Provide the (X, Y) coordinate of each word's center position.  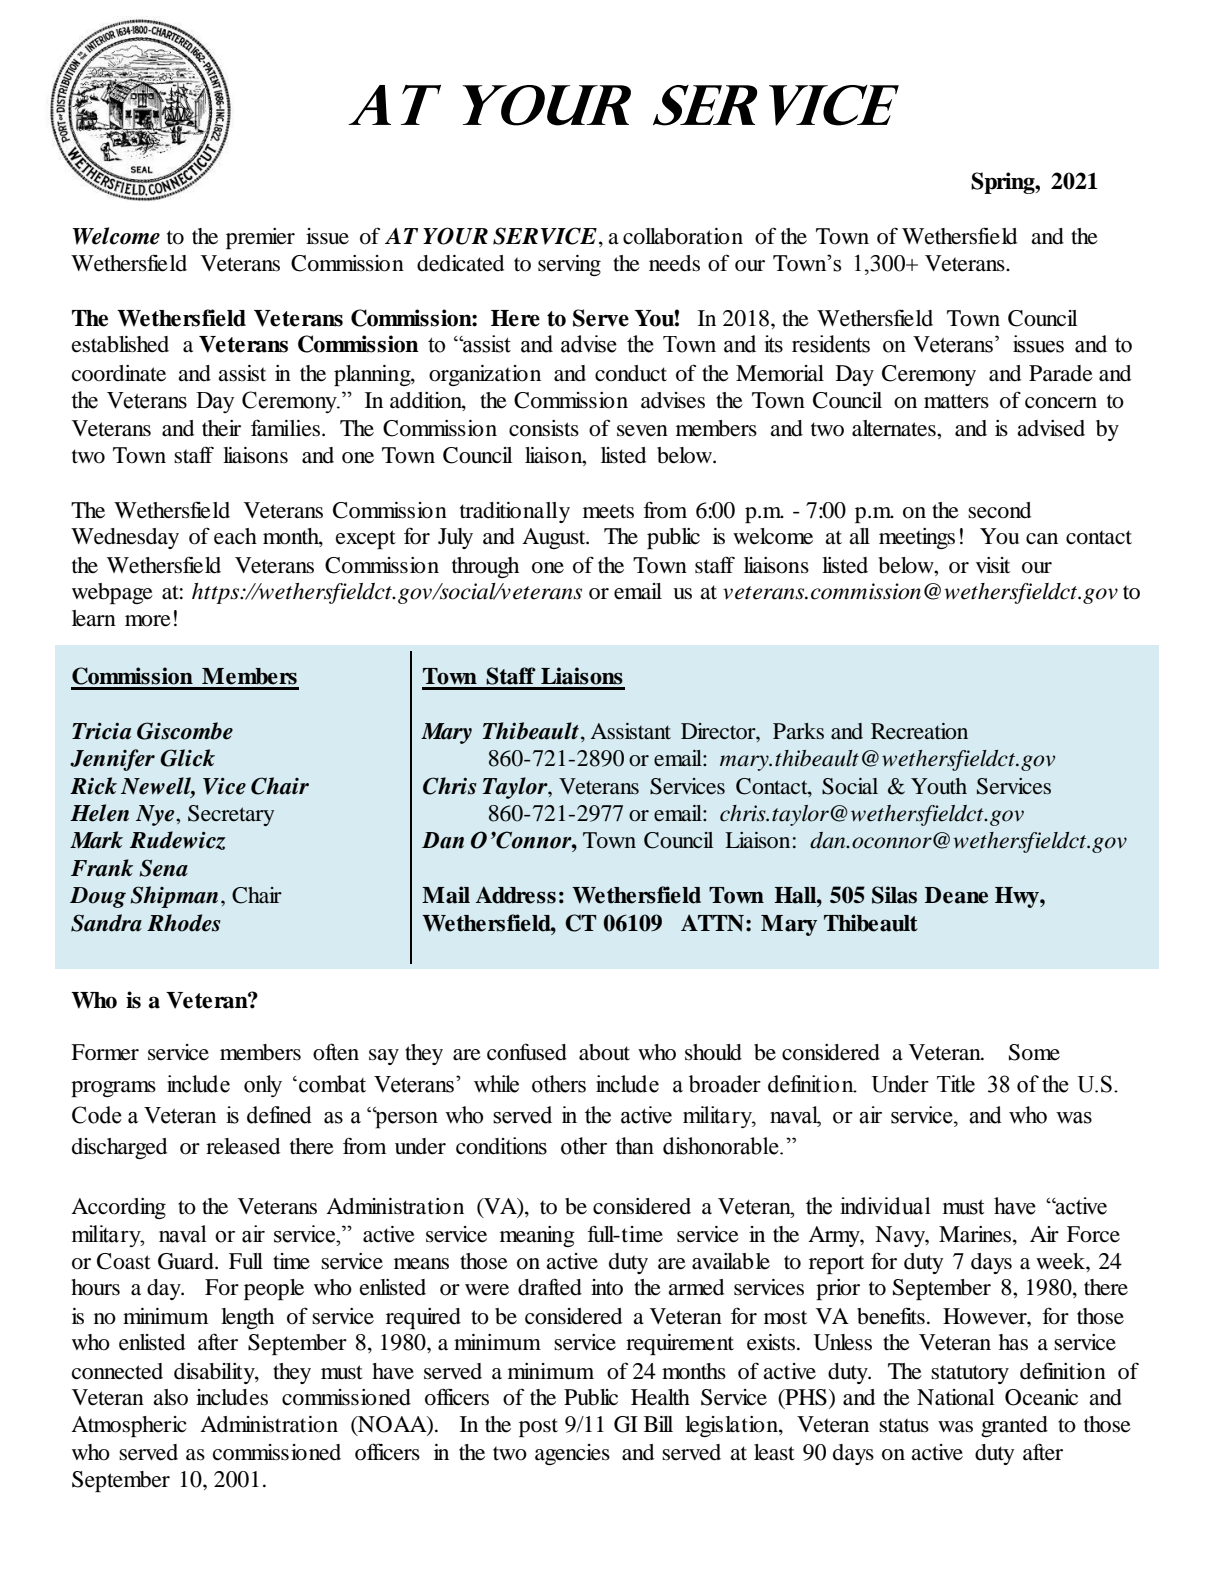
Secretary (231, 815)
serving (569, 265)
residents (831, 344)
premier (260, 238)
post (538, 1427)
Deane (956, 895)
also (170, 1397)
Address (516, 895)
